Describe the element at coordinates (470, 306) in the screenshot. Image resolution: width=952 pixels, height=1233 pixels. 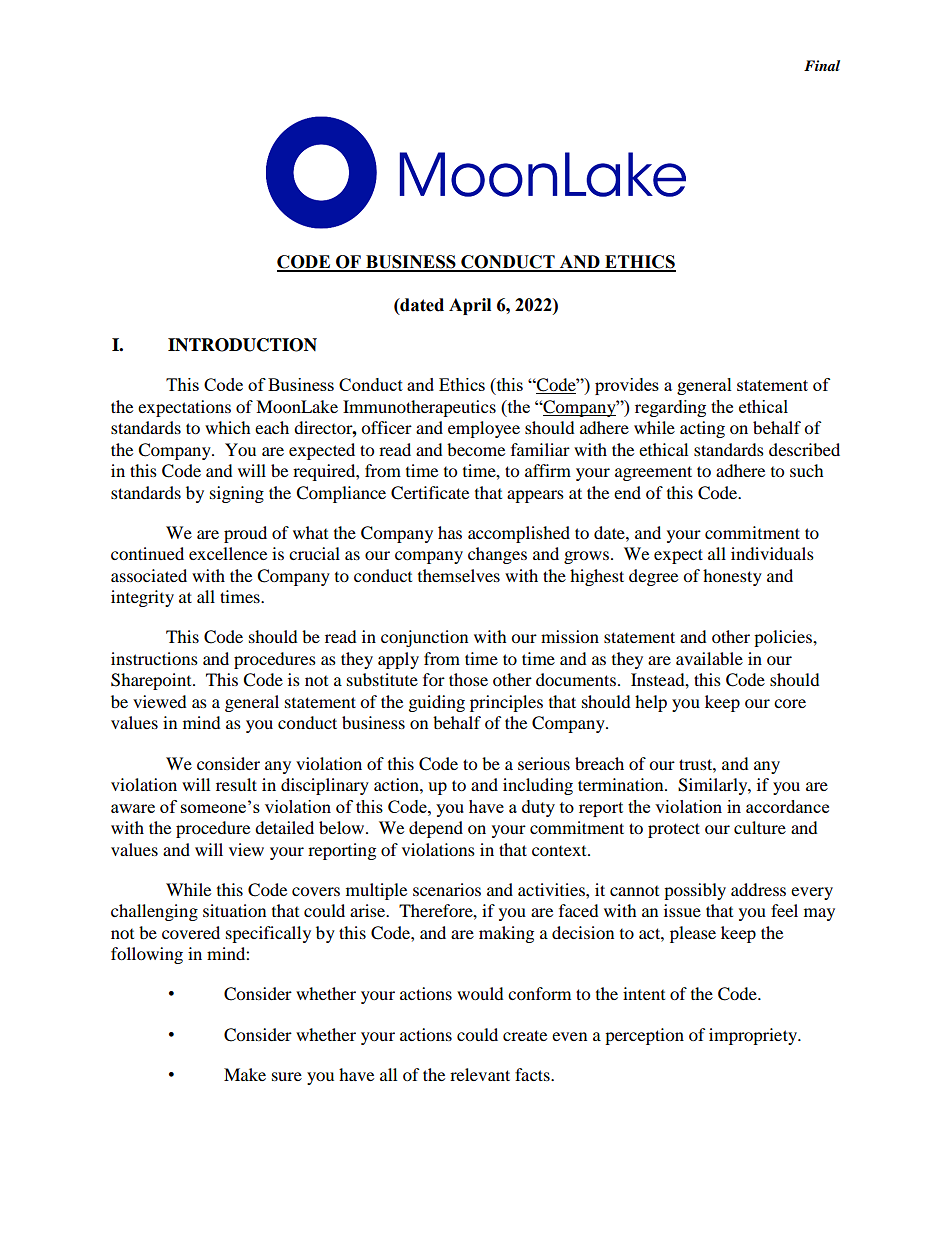
I see `April` at that location.
